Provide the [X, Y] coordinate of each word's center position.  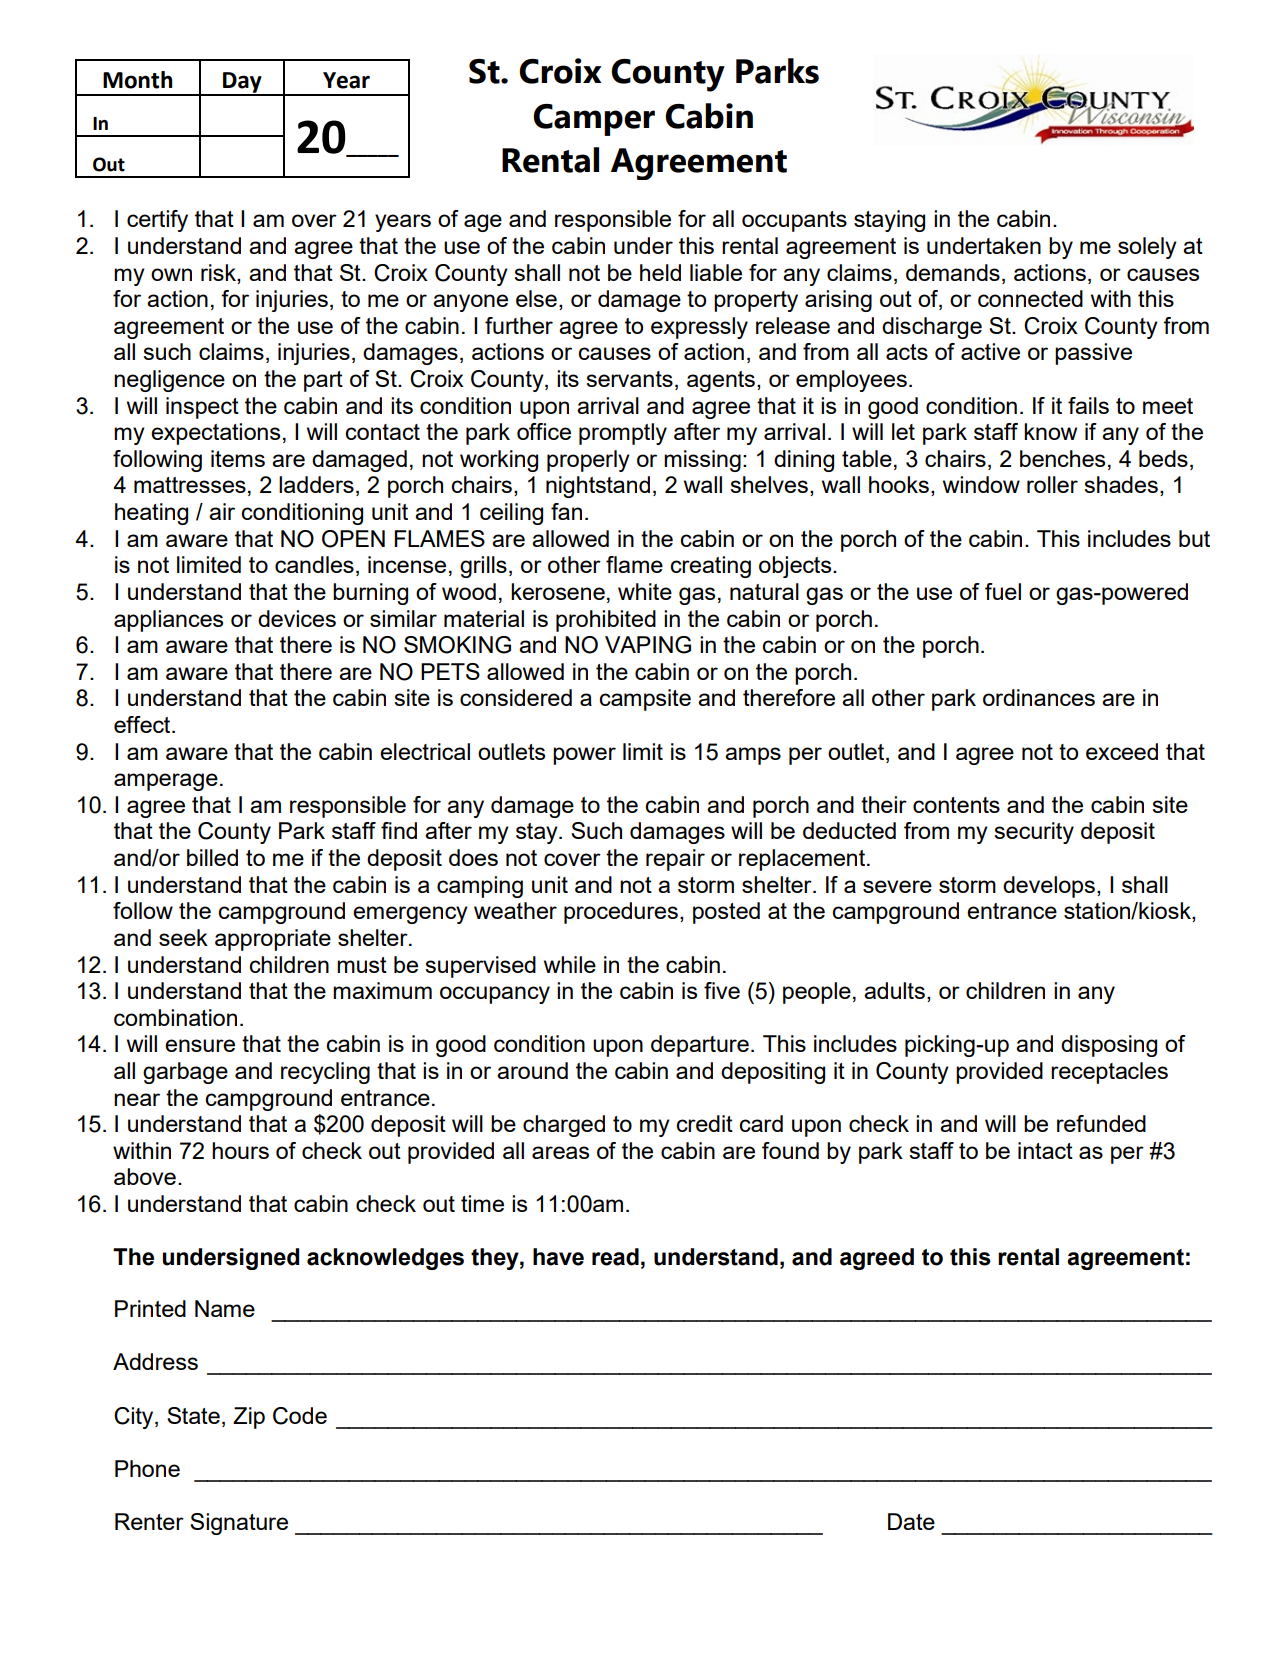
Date [911, 1521]
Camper [594, 120]
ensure [200, 1045]
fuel [1003, 591]
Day [242, 83]
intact [1045, 1150]
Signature [239, 1524]
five [722, 990]
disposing [1109, 1046]
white [645, 591]
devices [297, 618]
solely [1147, 248]
